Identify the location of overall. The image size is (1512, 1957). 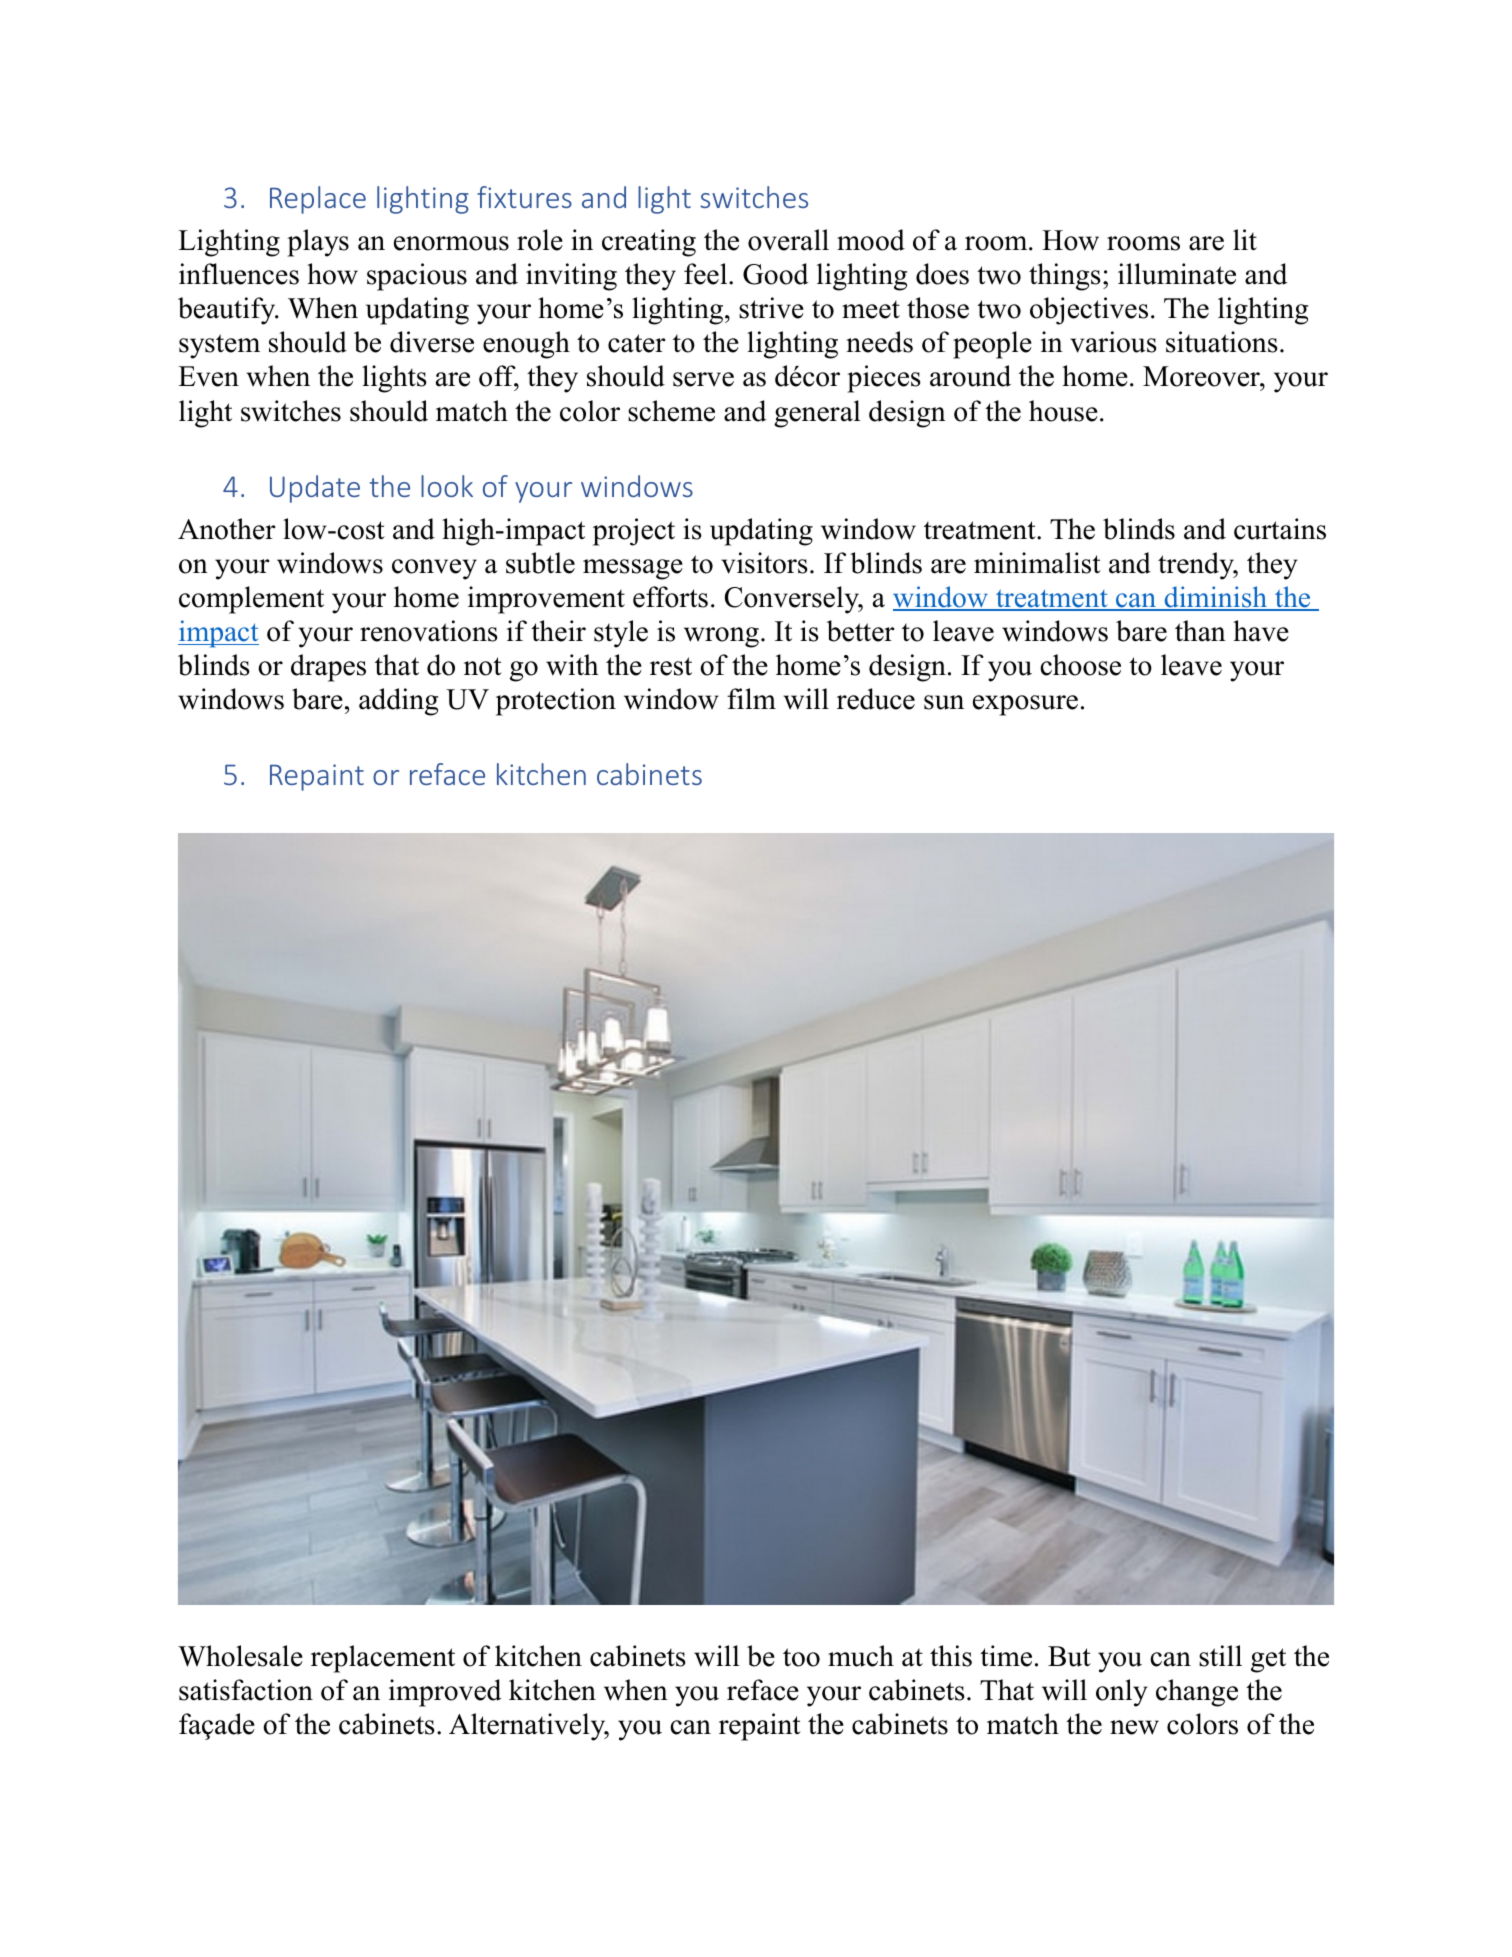
(788, 240).
